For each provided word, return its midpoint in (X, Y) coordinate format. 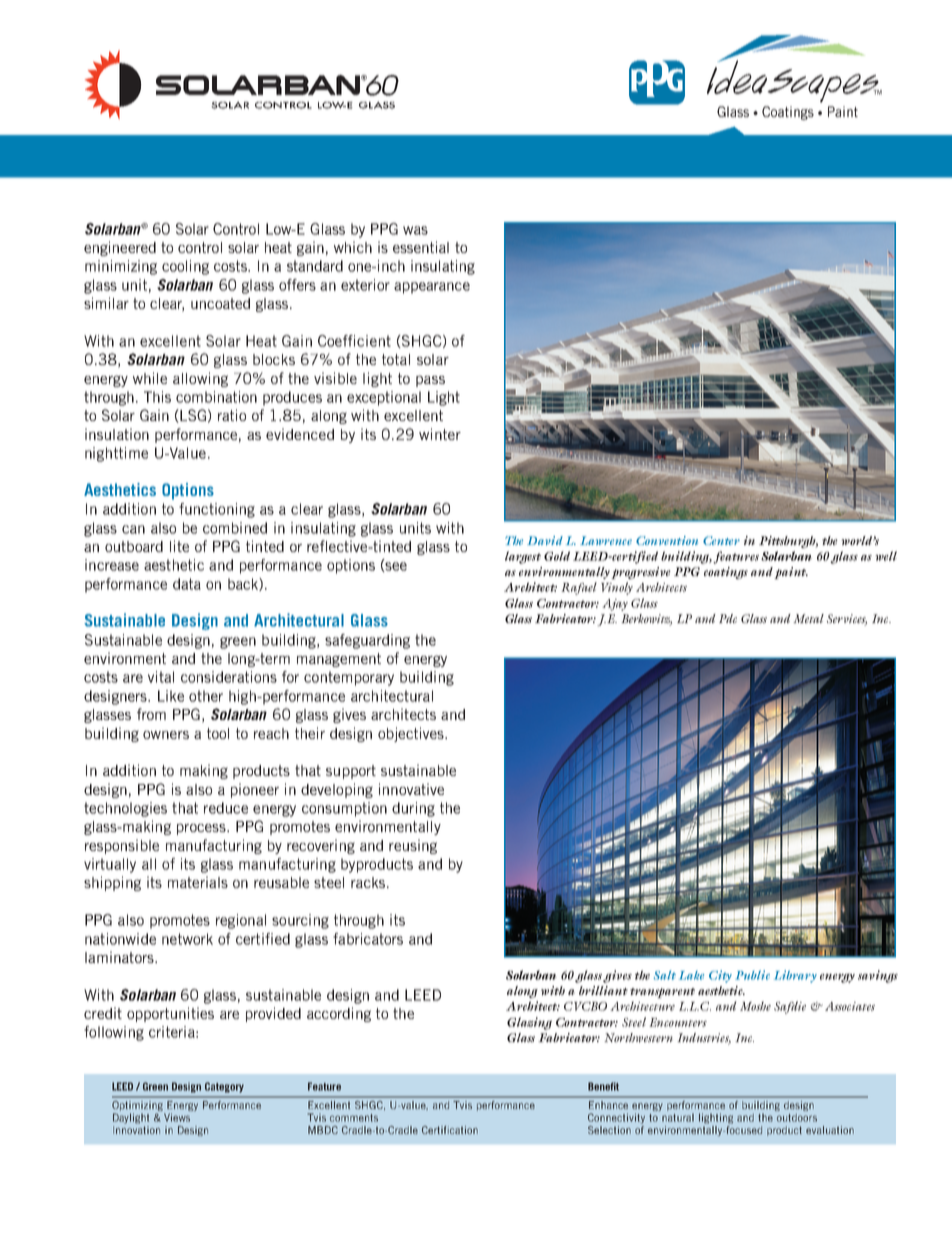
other (206, 696)
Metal (808, 618)
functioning (217, 510)
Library (795, 976)
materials (198, 882)
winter (440, 434)
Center (721, 540)
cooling (185, 267)
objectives (412, 734)
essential (421, 247)
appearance (432, 288)
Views (177, 1117)
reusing (413, 846)
